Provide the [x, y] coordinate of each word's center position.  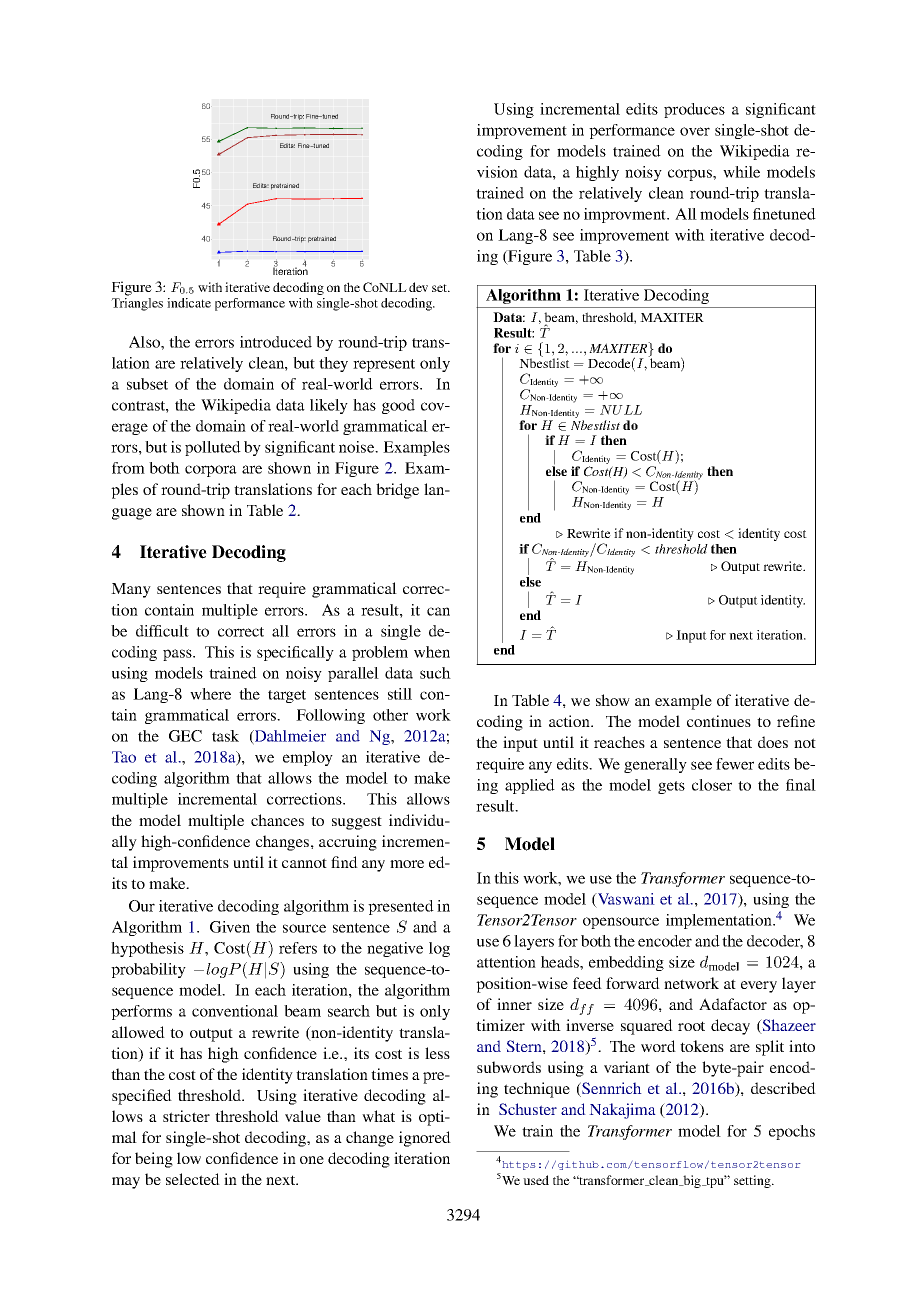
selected [193, 1179]
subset [147, 384]
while [741, 172]
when [432, 652]
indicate [189, 303]
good [398, 406]
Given [230, 927]
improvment [626, 215]
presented [401, 907]
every [759, 987]
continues [719, 721]
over [695, 131]
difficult [162, 631]
